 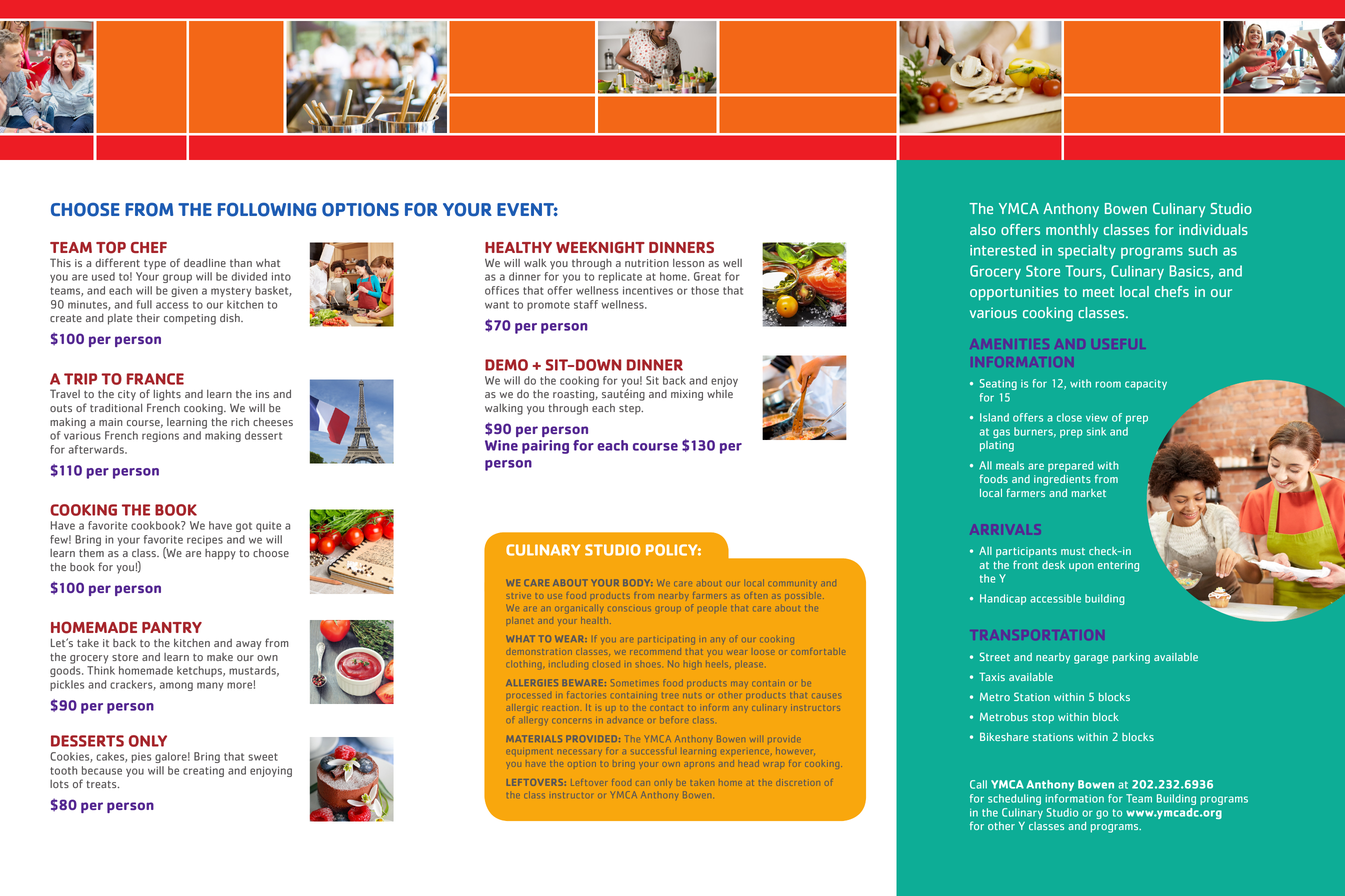 I want to click on garage, so click(x=1091, y=659).
